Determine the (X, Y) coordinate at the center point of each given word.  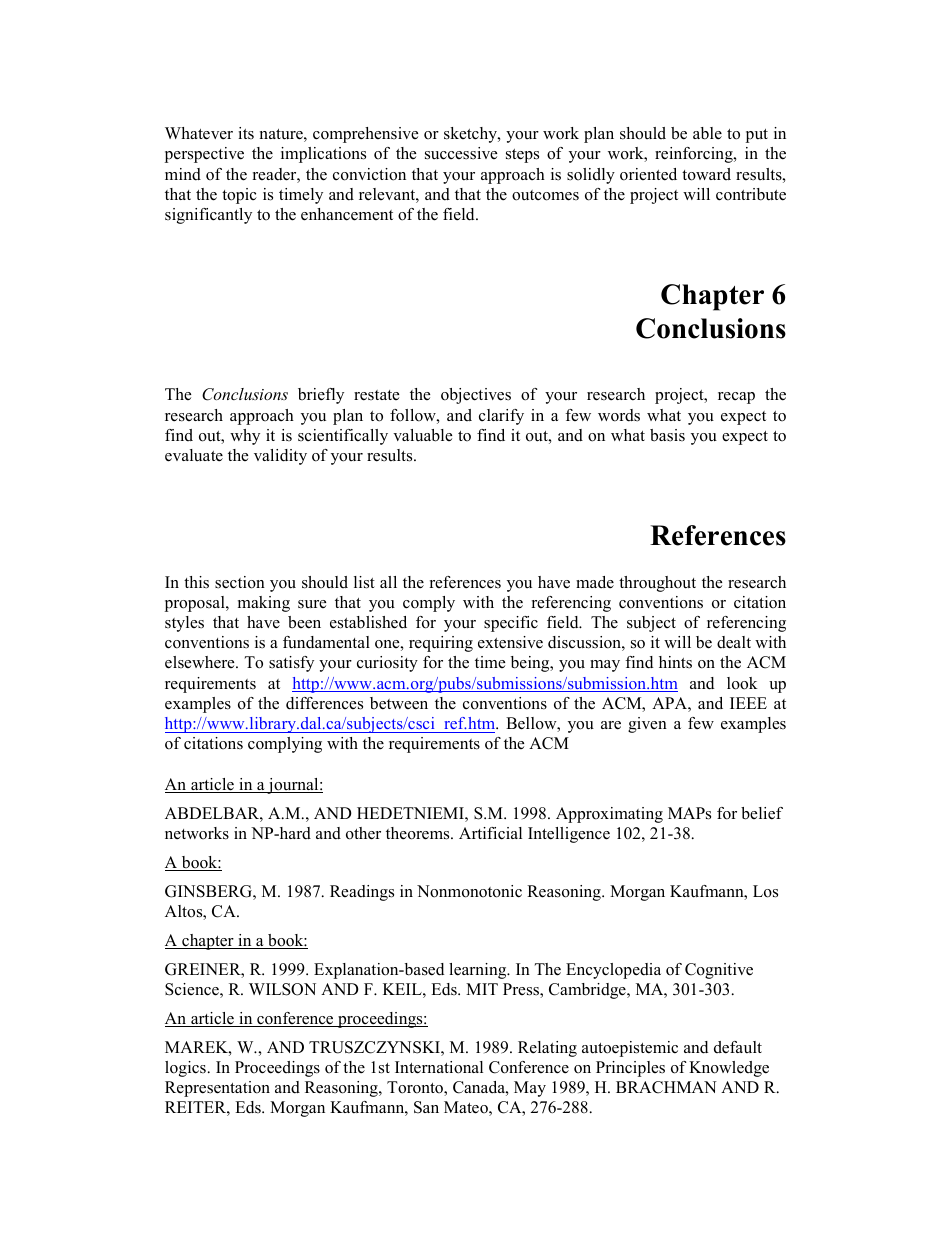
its (246, 133)
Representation (217, 1089)
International (439, 1067)
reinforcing (695, 155)
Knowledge (729, 1069)
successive (461, 153)
